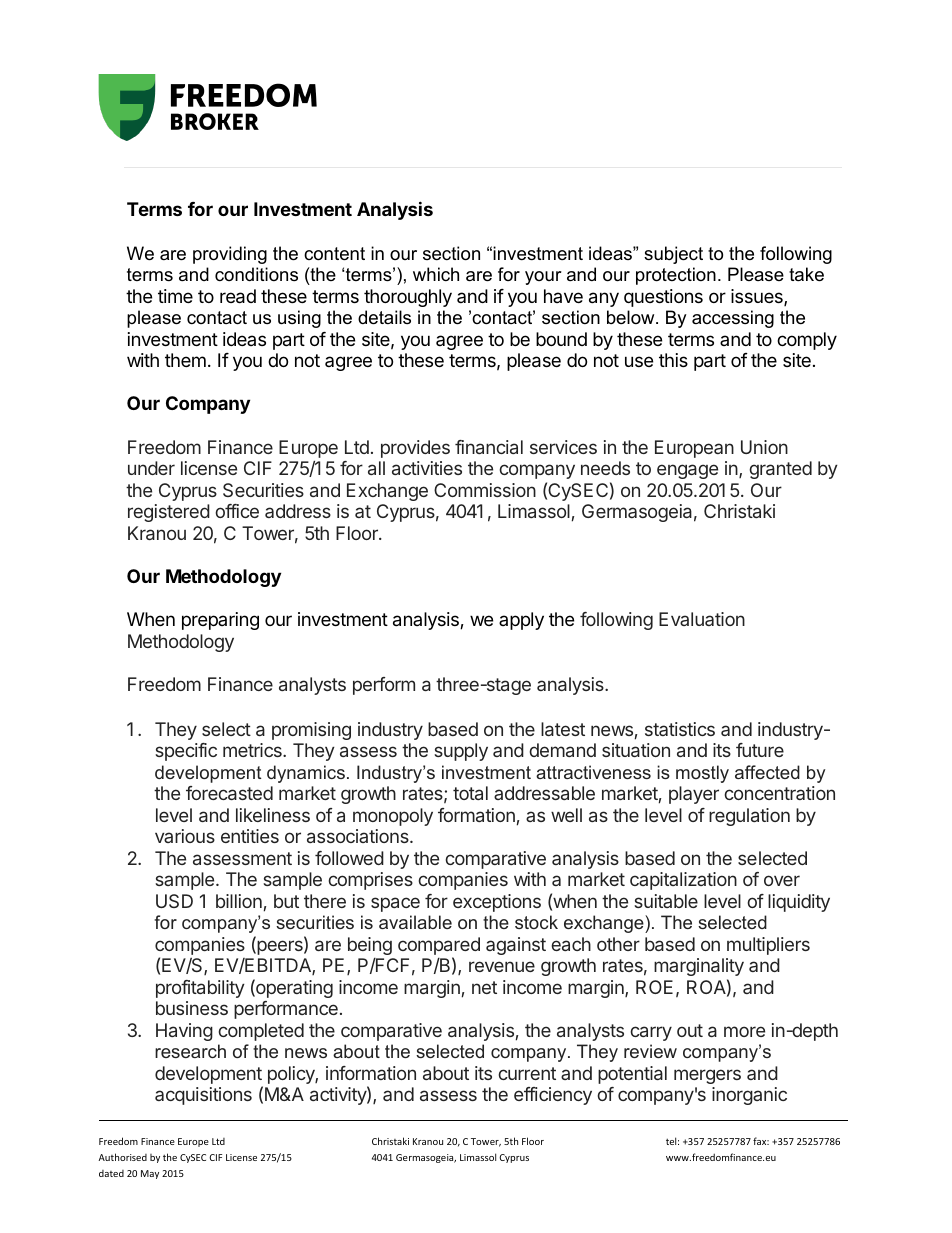 The image size is (952, 1233). Describe the element at coordinates (150, 1174) in the screenshot. I see `May` at that location.
